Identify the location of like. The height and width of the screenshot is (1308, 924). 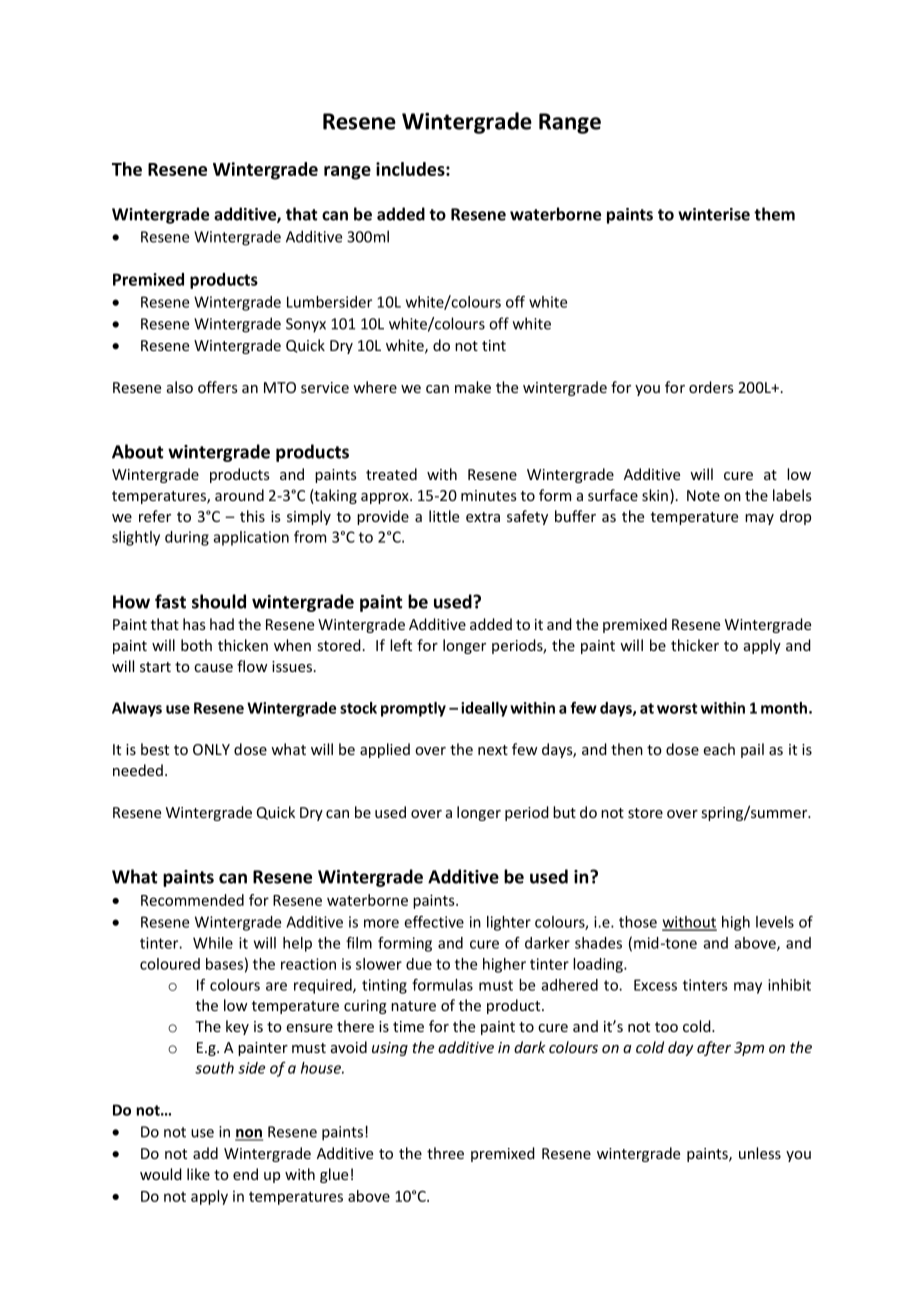
(198, 1174).
